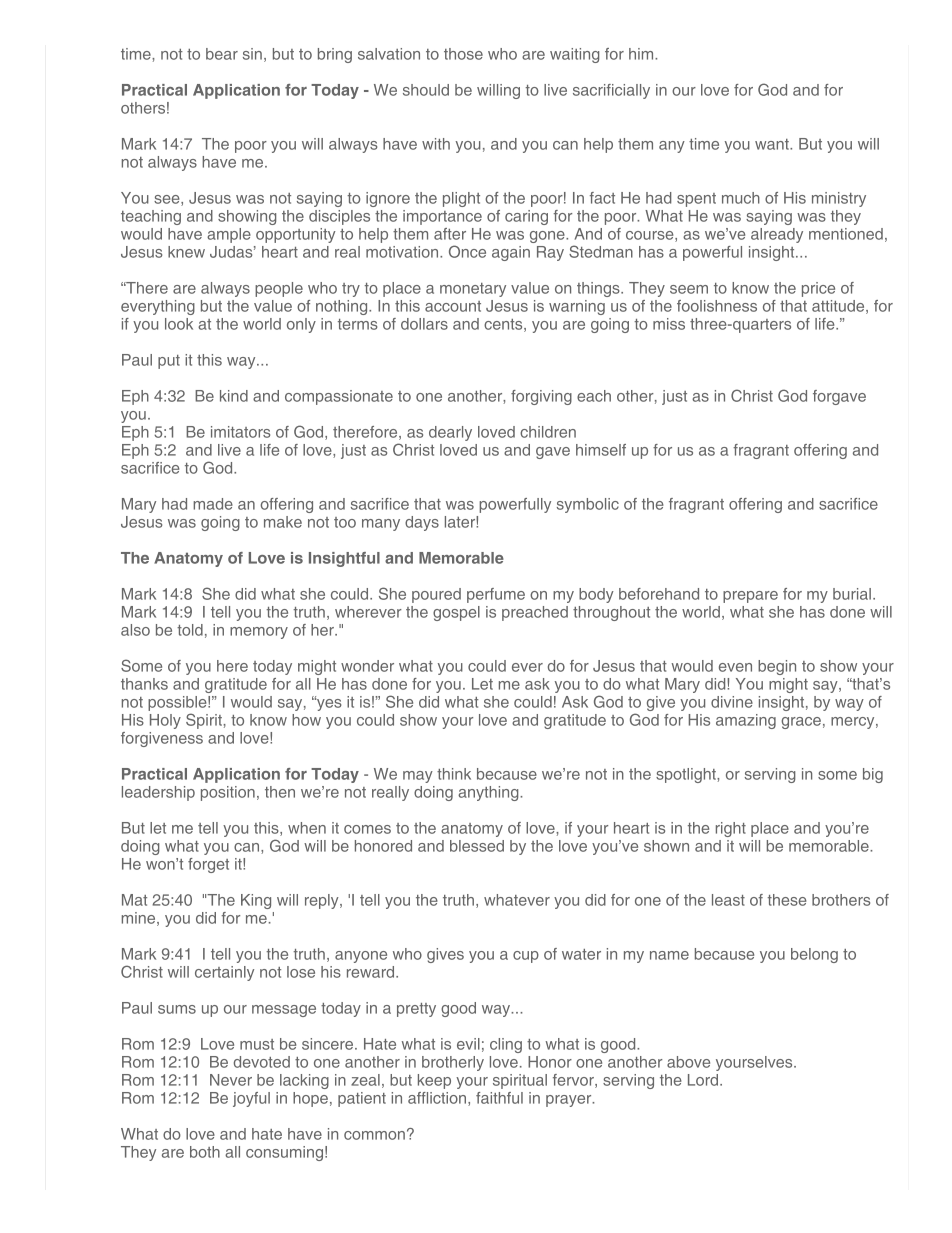 The height and width of the image is (1233, 952). I want to click on position, so click(228, 793).
